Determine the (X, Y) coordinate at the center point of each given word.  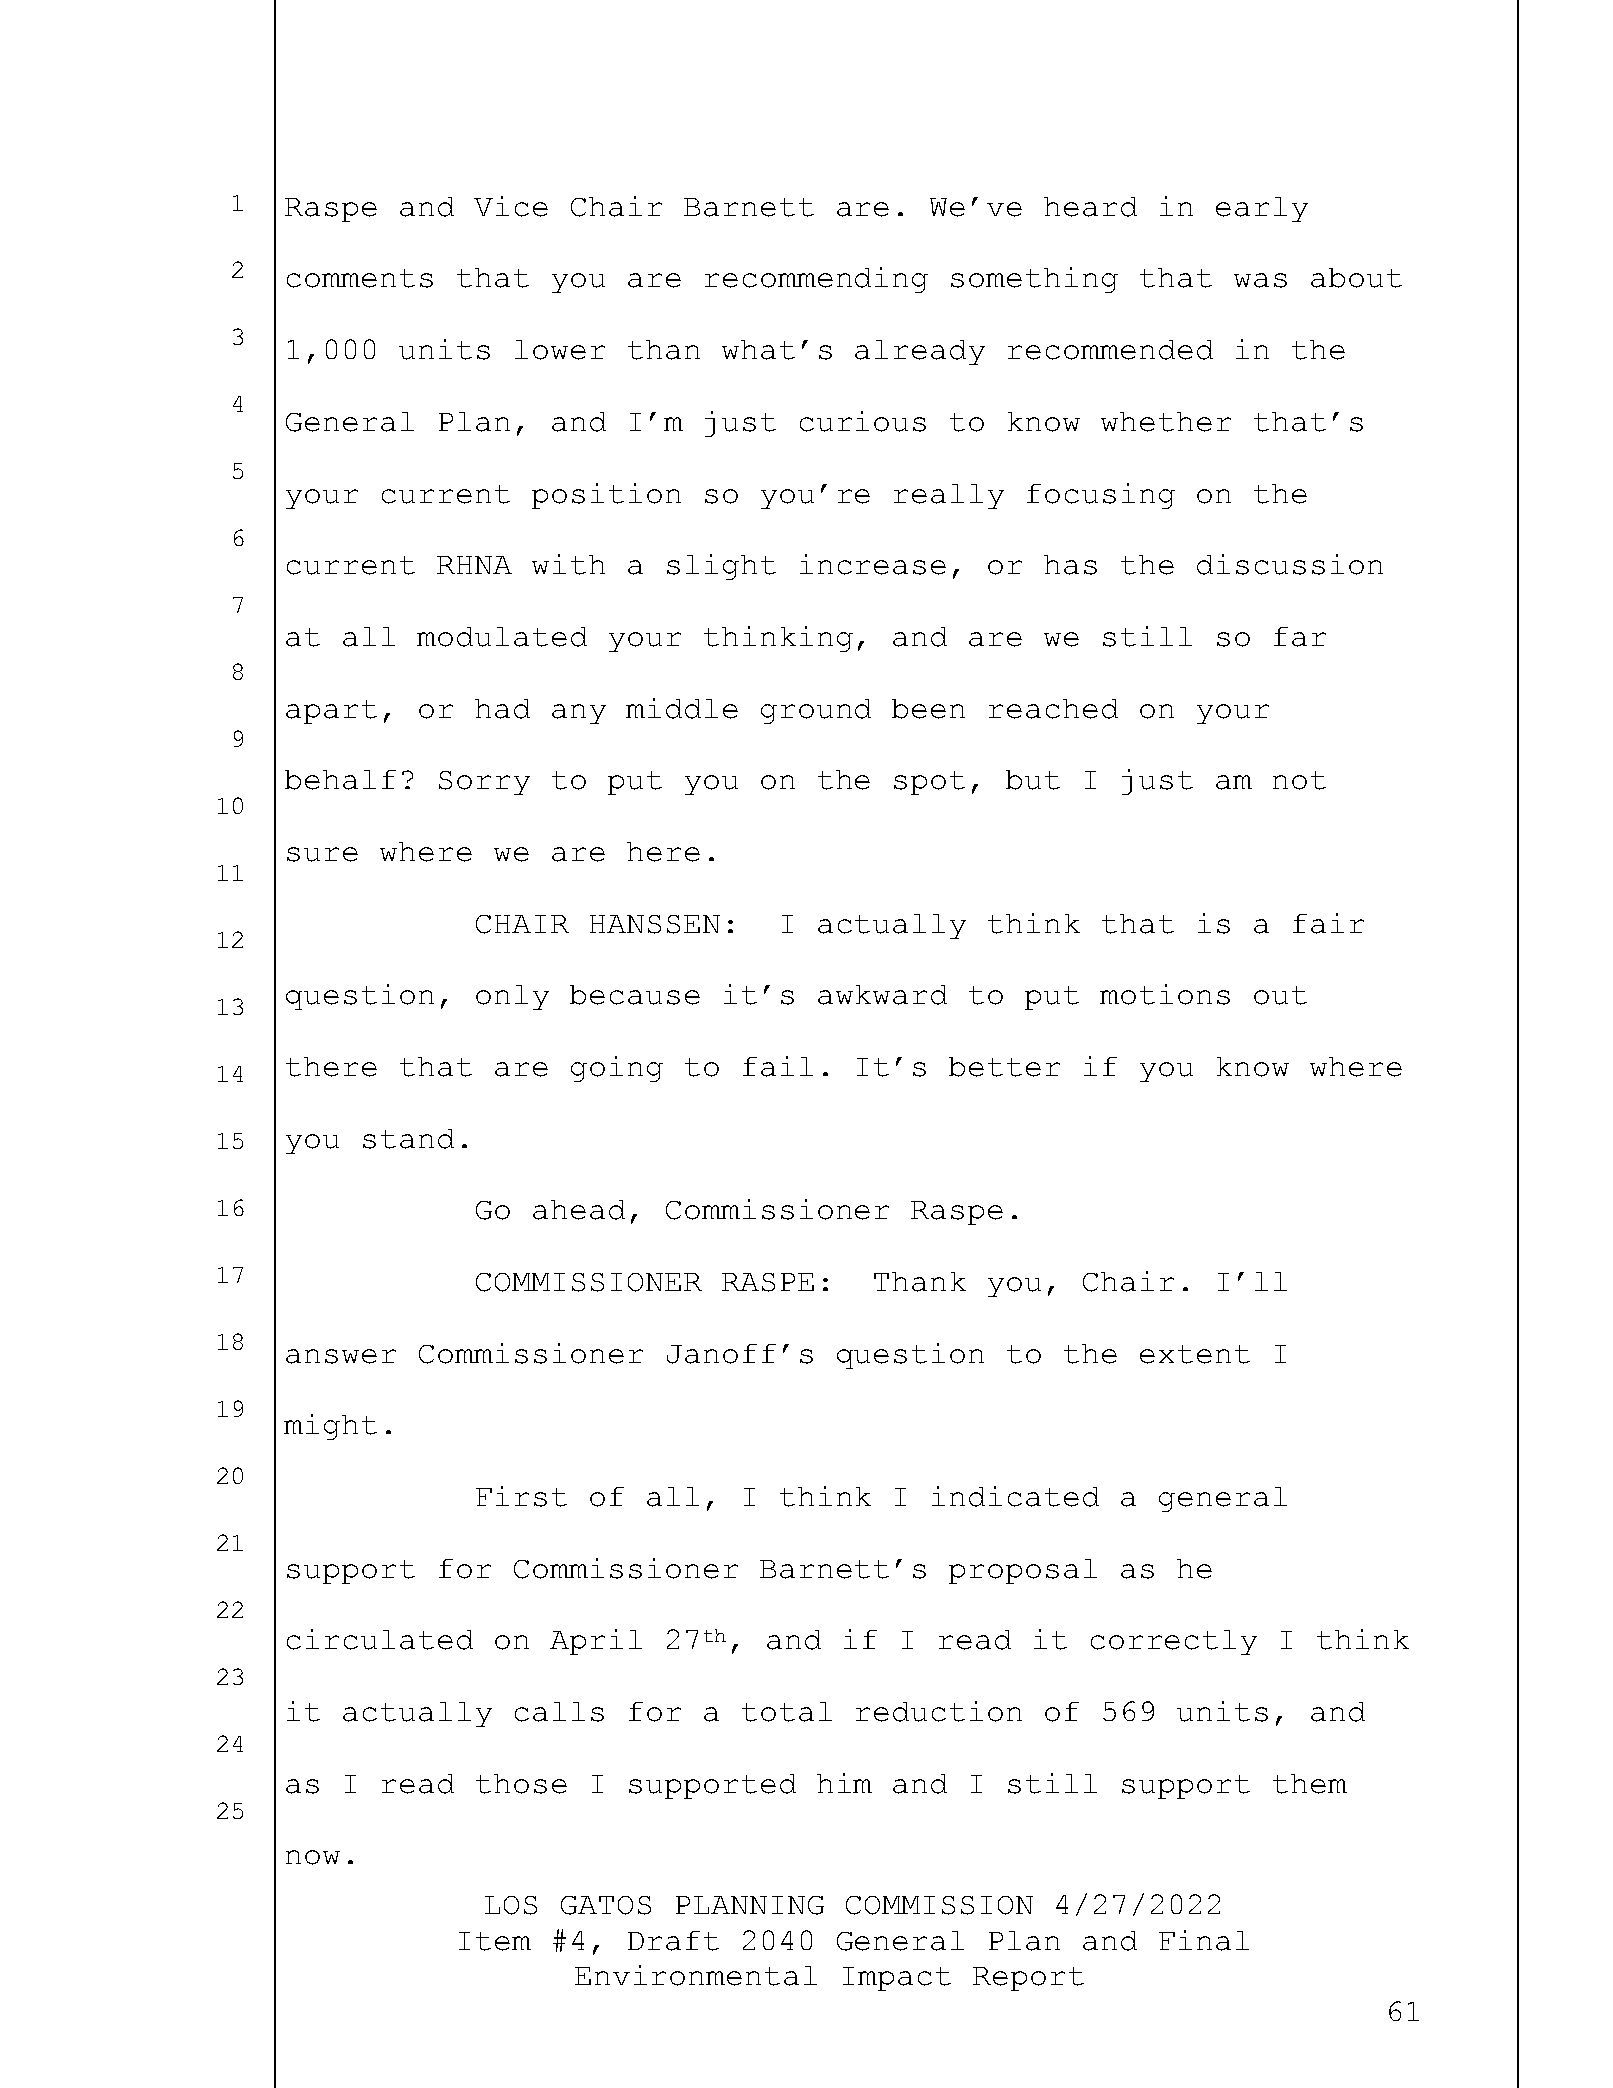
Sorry (484, 783)
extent (1195, 1354)
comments (360, 278)
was (1260, 280)
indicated (1015, 1496)
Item (495, 1941)
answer (341, 1356)
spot (929, 783)
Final (1204, 1940)
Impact (897, 1979)
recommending (816, 280)
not (1299, 780)
